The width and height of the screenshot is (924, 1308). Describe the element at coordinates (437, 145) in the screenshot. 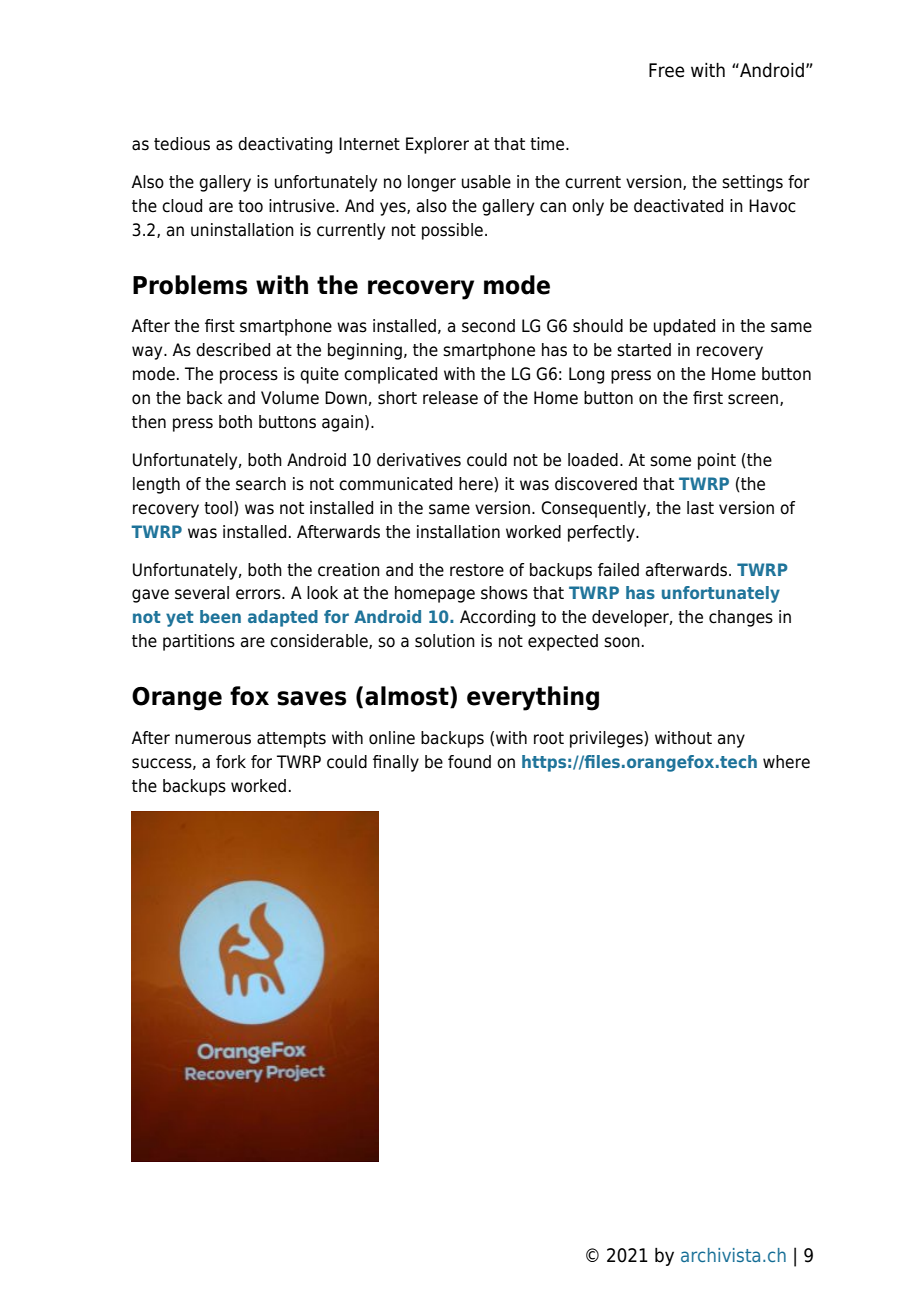

I see `Explorer` at that location.
